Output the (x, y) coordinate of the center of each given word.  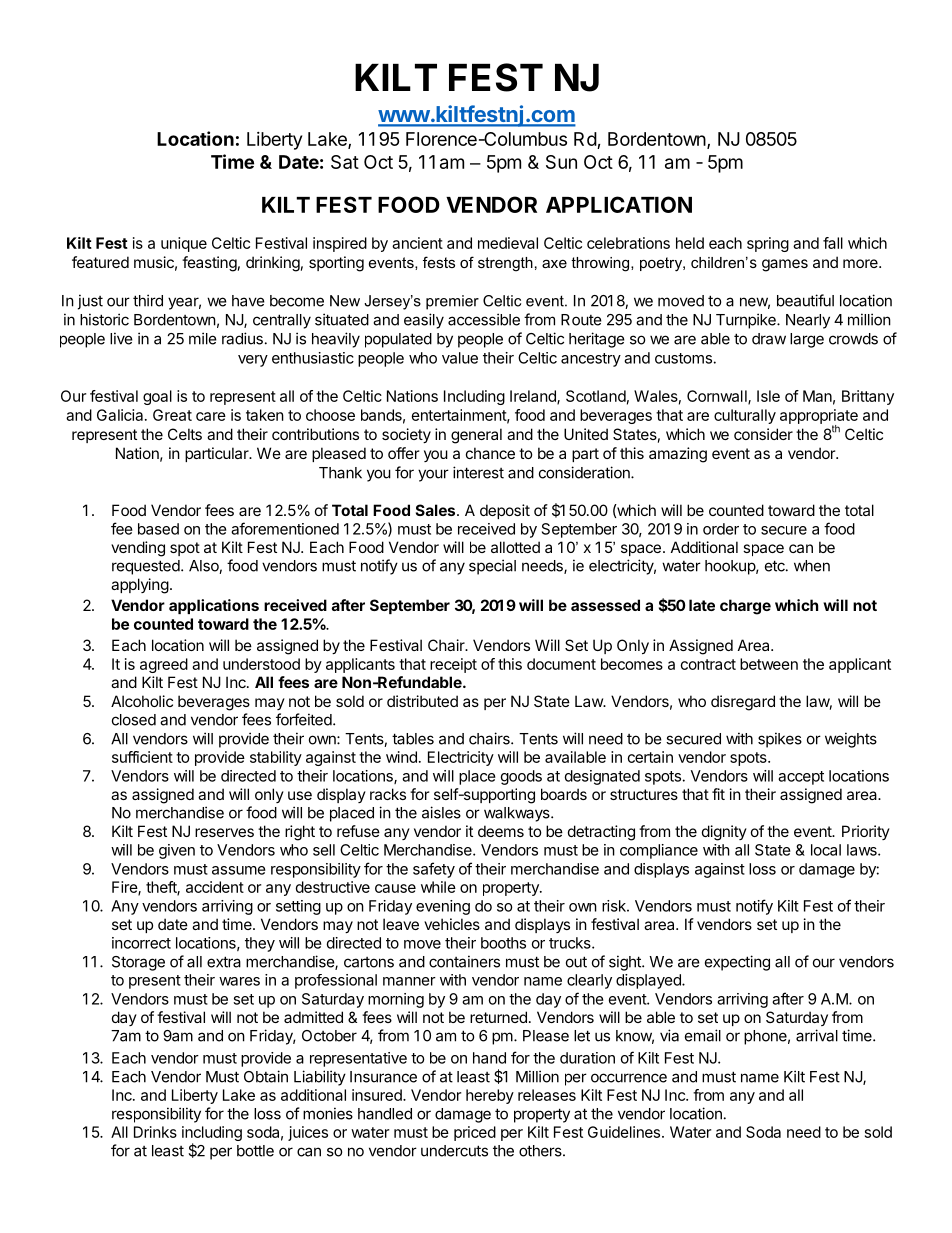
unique (184, 244)
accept (801, 778)
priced (475, 1133)
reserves (224, 832)
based (158, 529)
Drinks (155, 1132)
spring (768, 244)
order (721, 529)
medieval (508, 243)
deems (501, 831)
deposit (505, 511)
